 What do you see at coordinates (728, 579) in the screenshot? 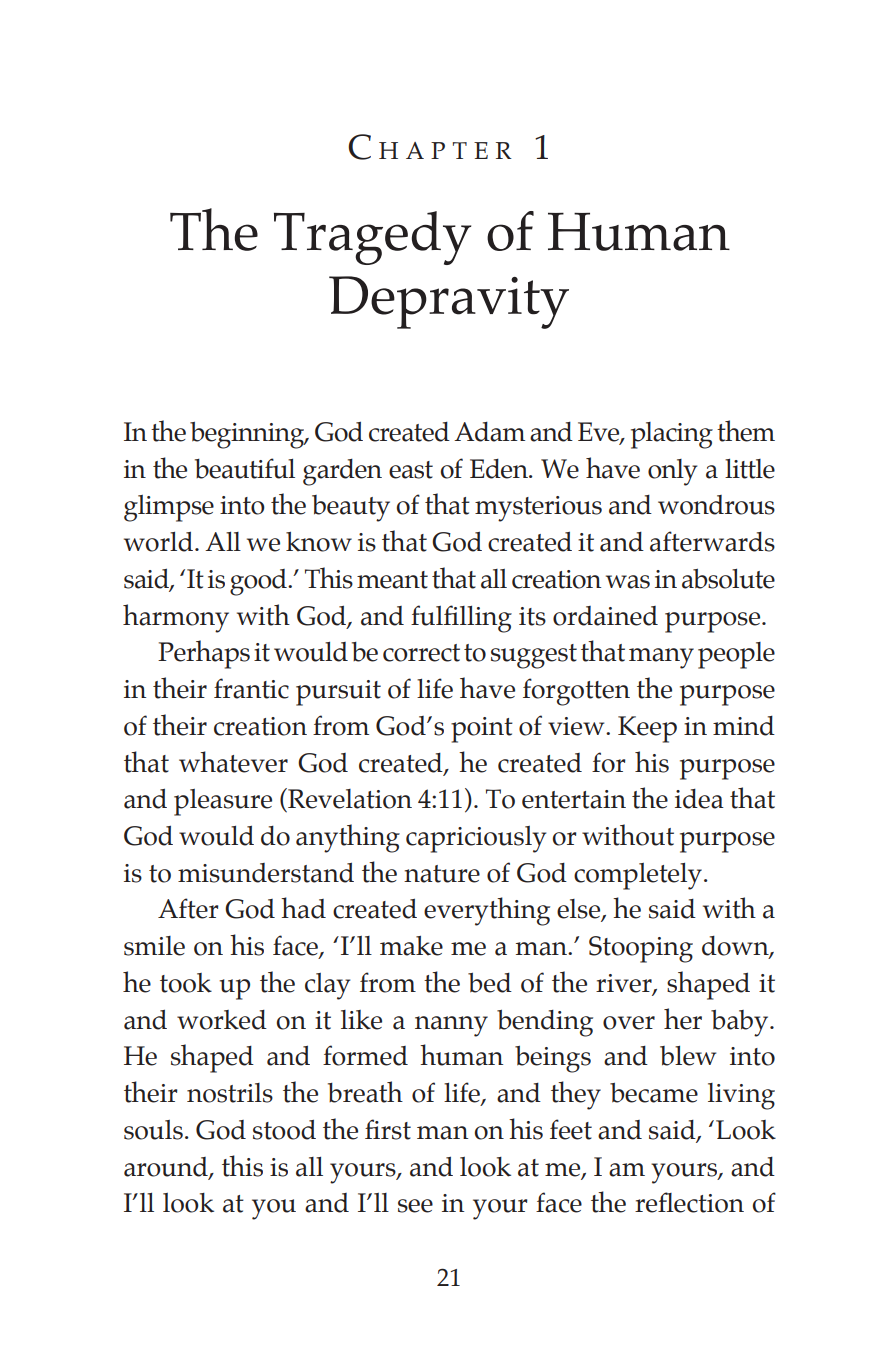
I see `absolute` at bounding box center [728, 579].
